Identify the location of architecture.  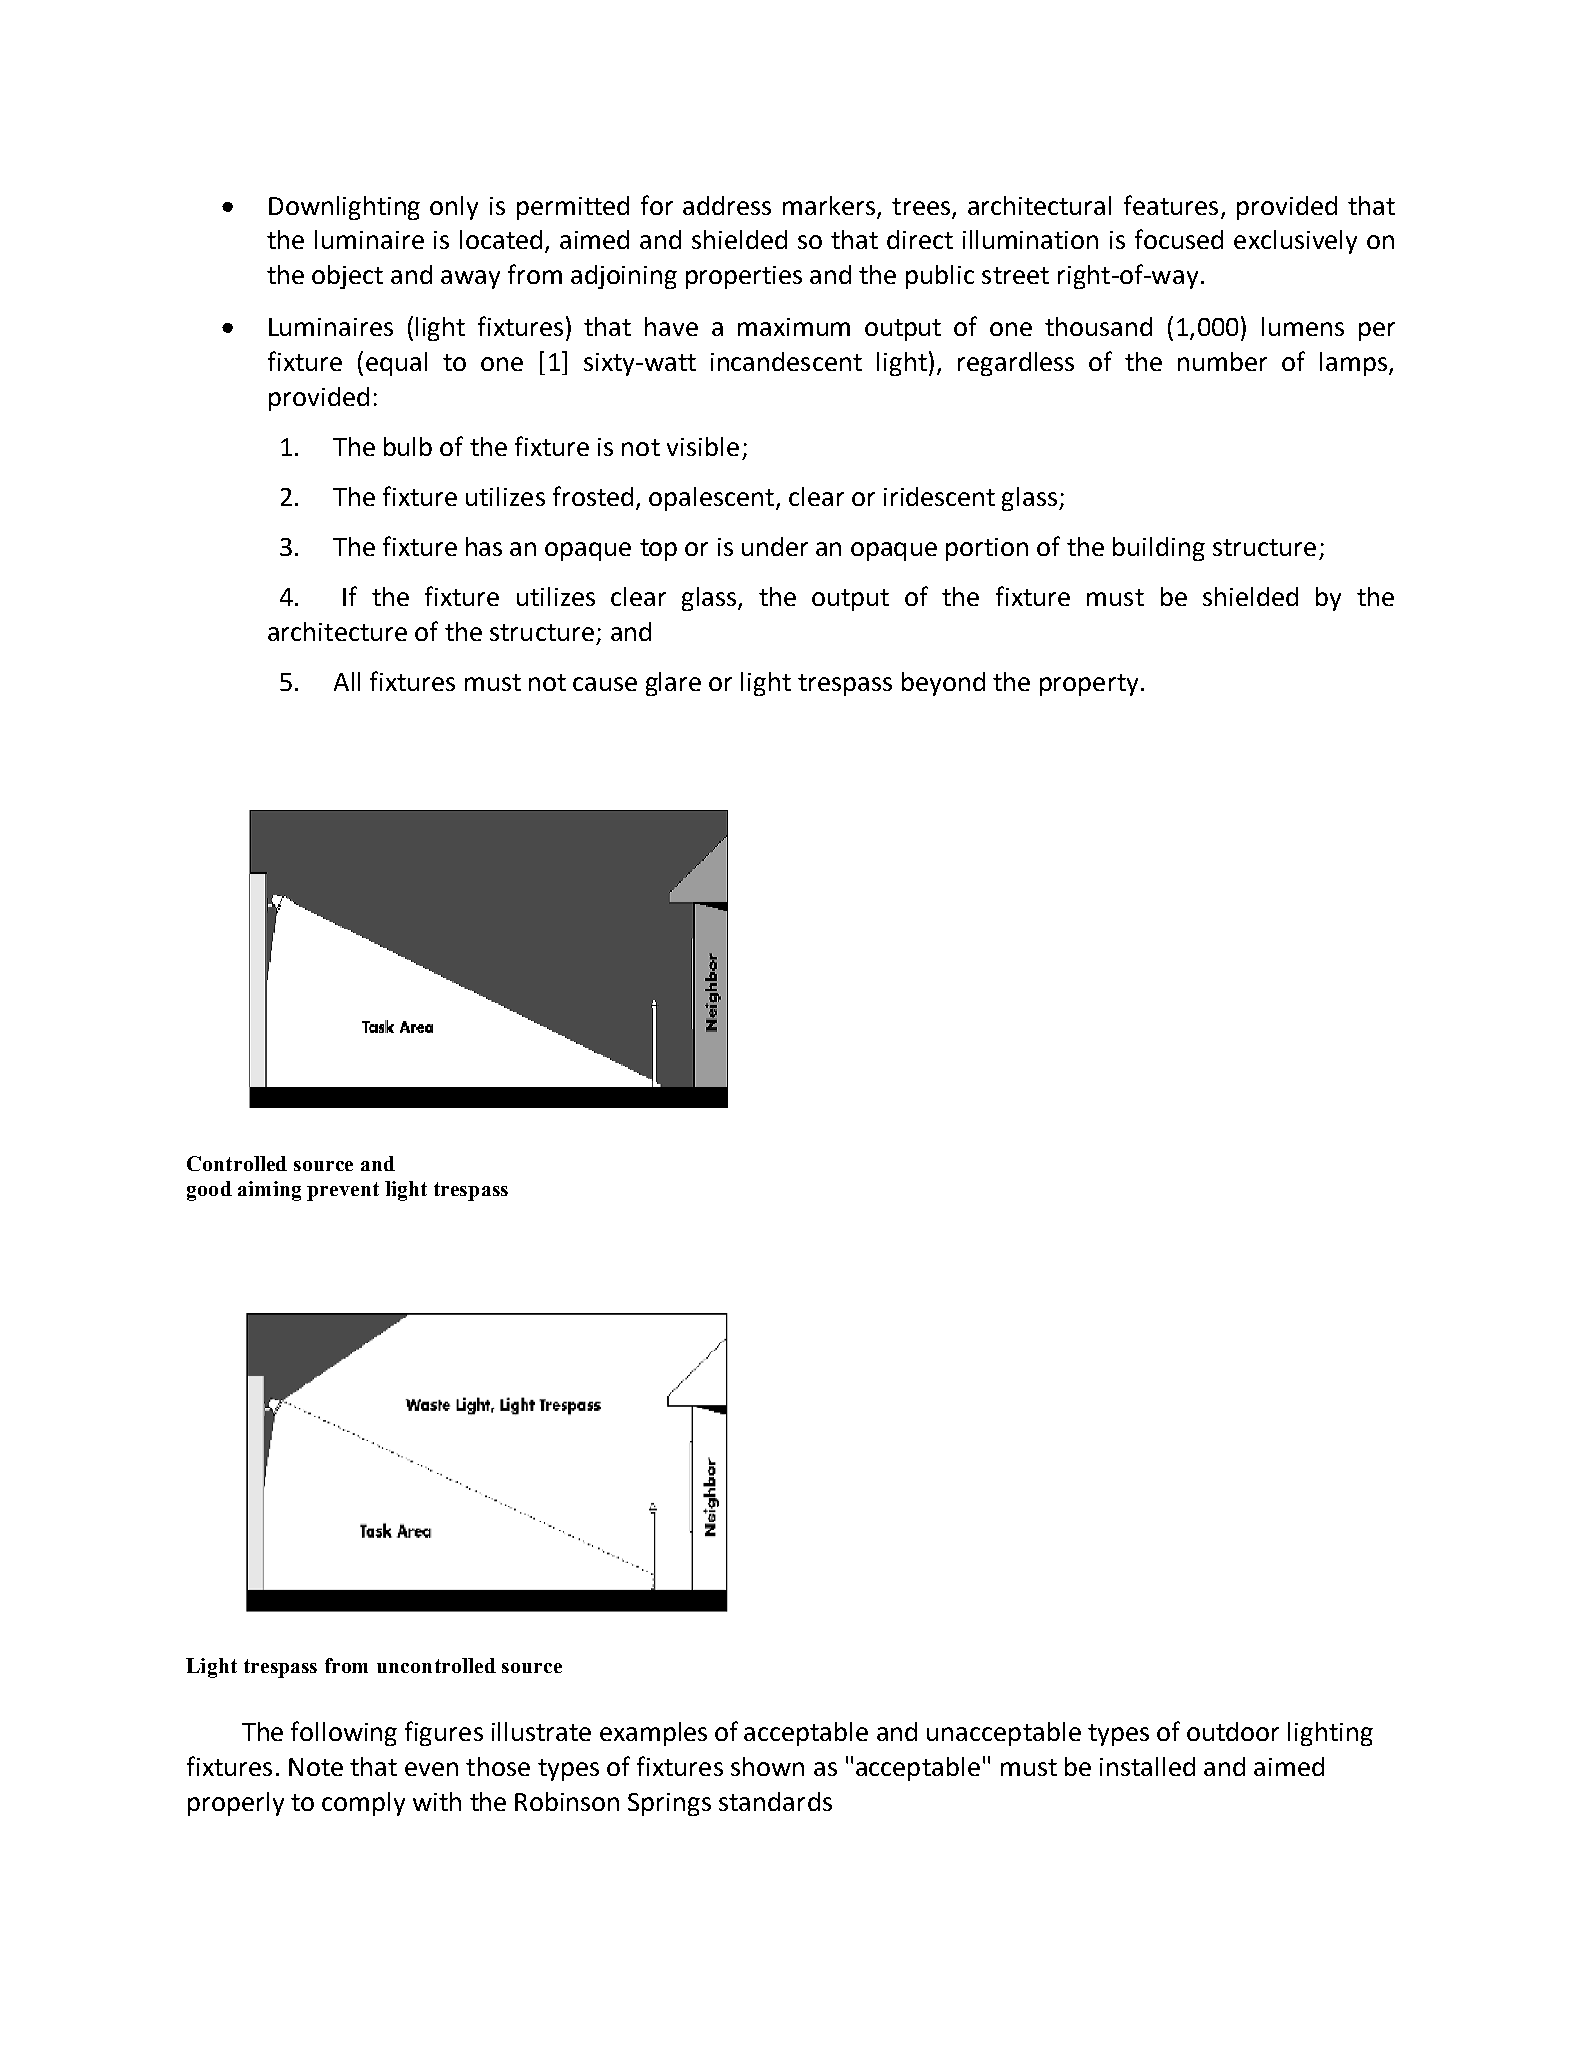
(337, 631).
